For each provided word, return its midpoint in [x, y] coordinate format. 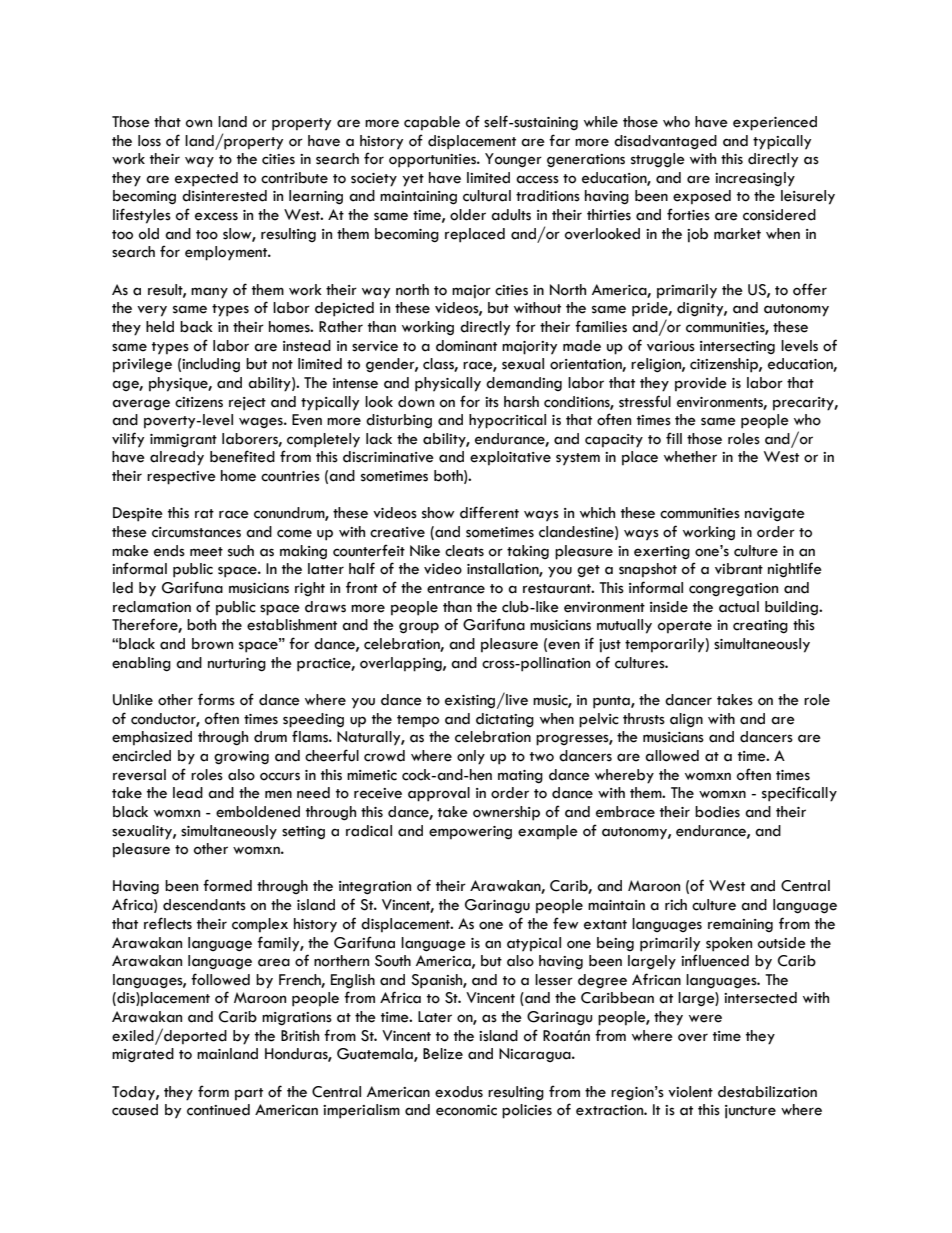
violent [690, 1092]
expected [206, 179]
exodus [459, 1092]
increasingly [755, 179]
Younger [513, 160]
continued [218, 1110]
